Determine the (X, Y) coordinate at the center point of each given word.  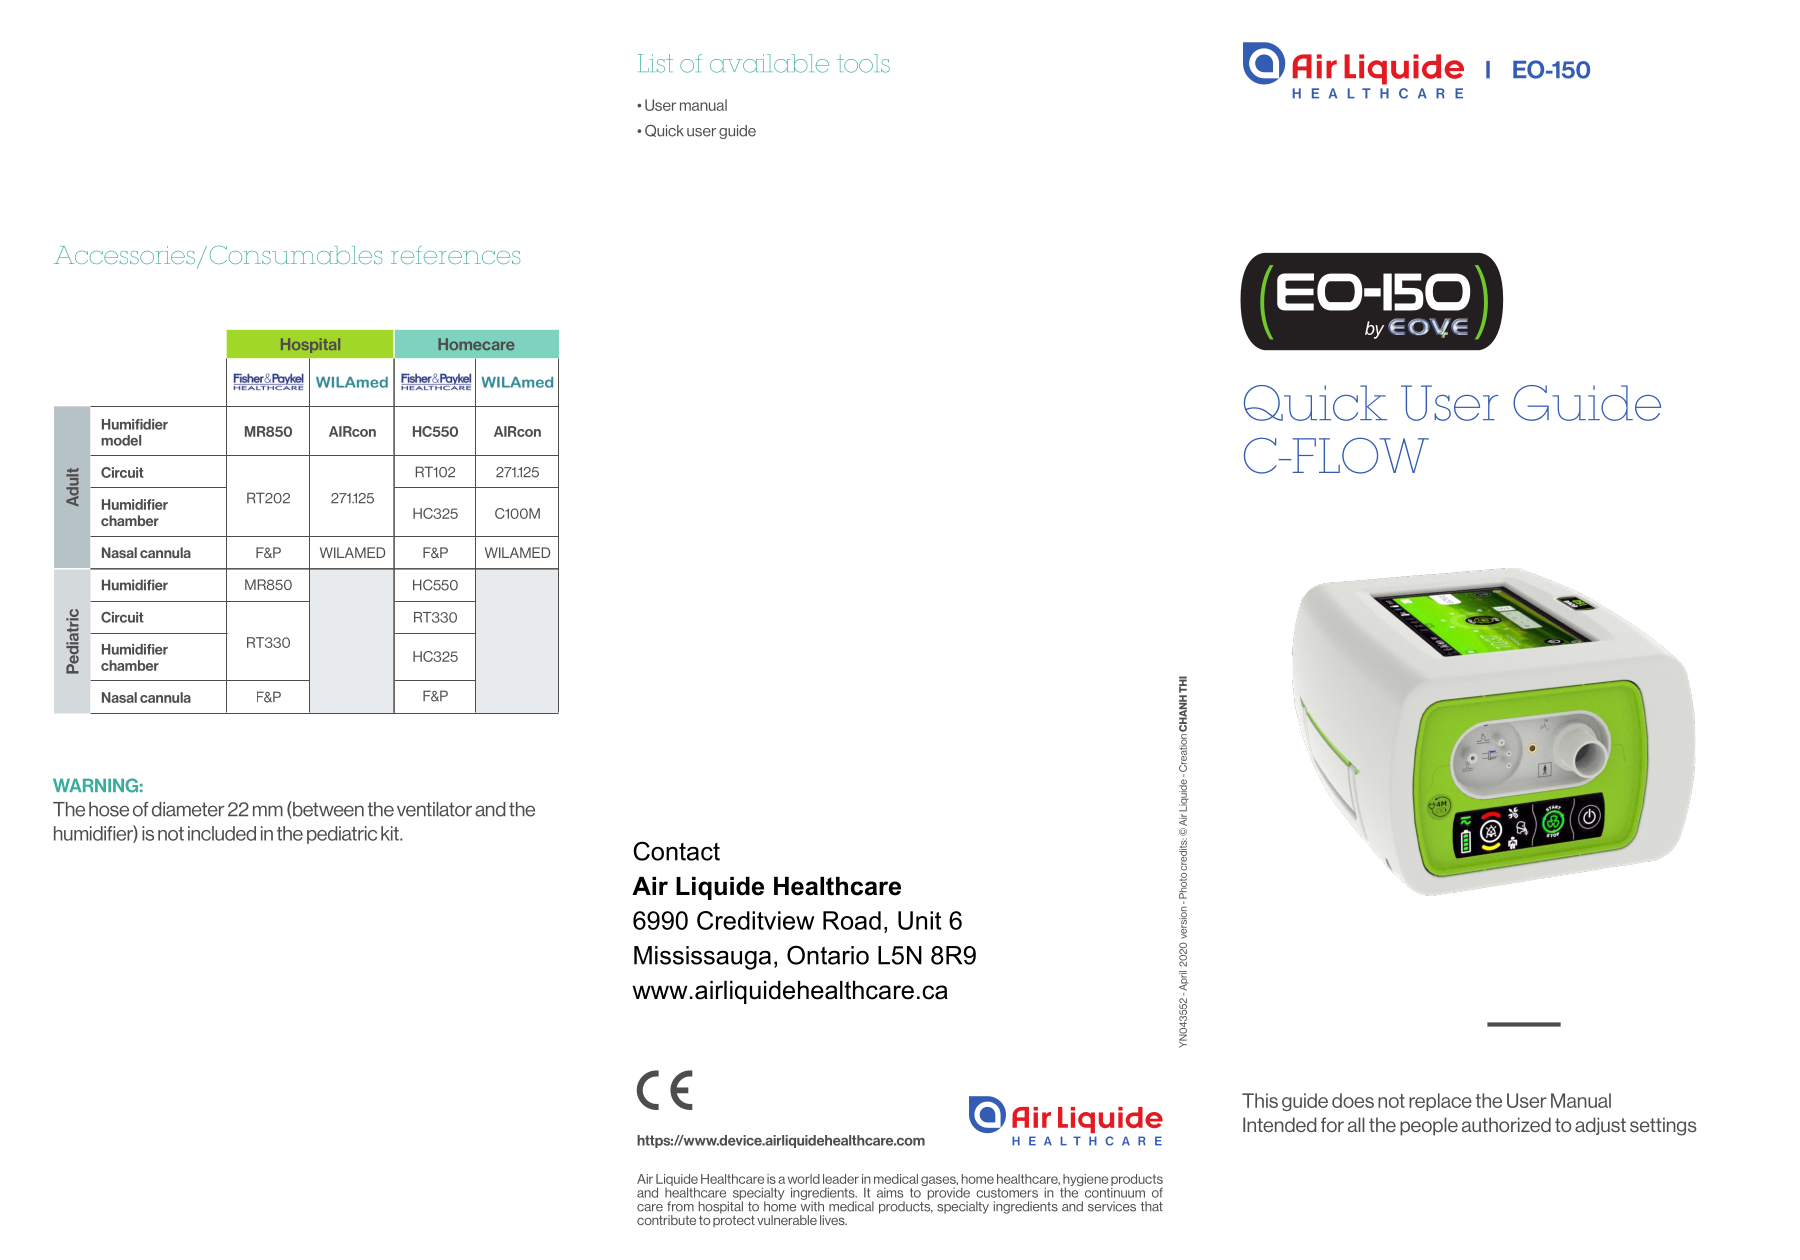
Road (852, 920)
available (769, 63)
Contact (676, 851)
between (327, 810)
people (1429, 1126)
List (655, 63)
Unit (920, 920)
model (121, 440)
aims (890, 1193)
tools (863, 63)
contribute (666, 1220)
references (455, 255)
